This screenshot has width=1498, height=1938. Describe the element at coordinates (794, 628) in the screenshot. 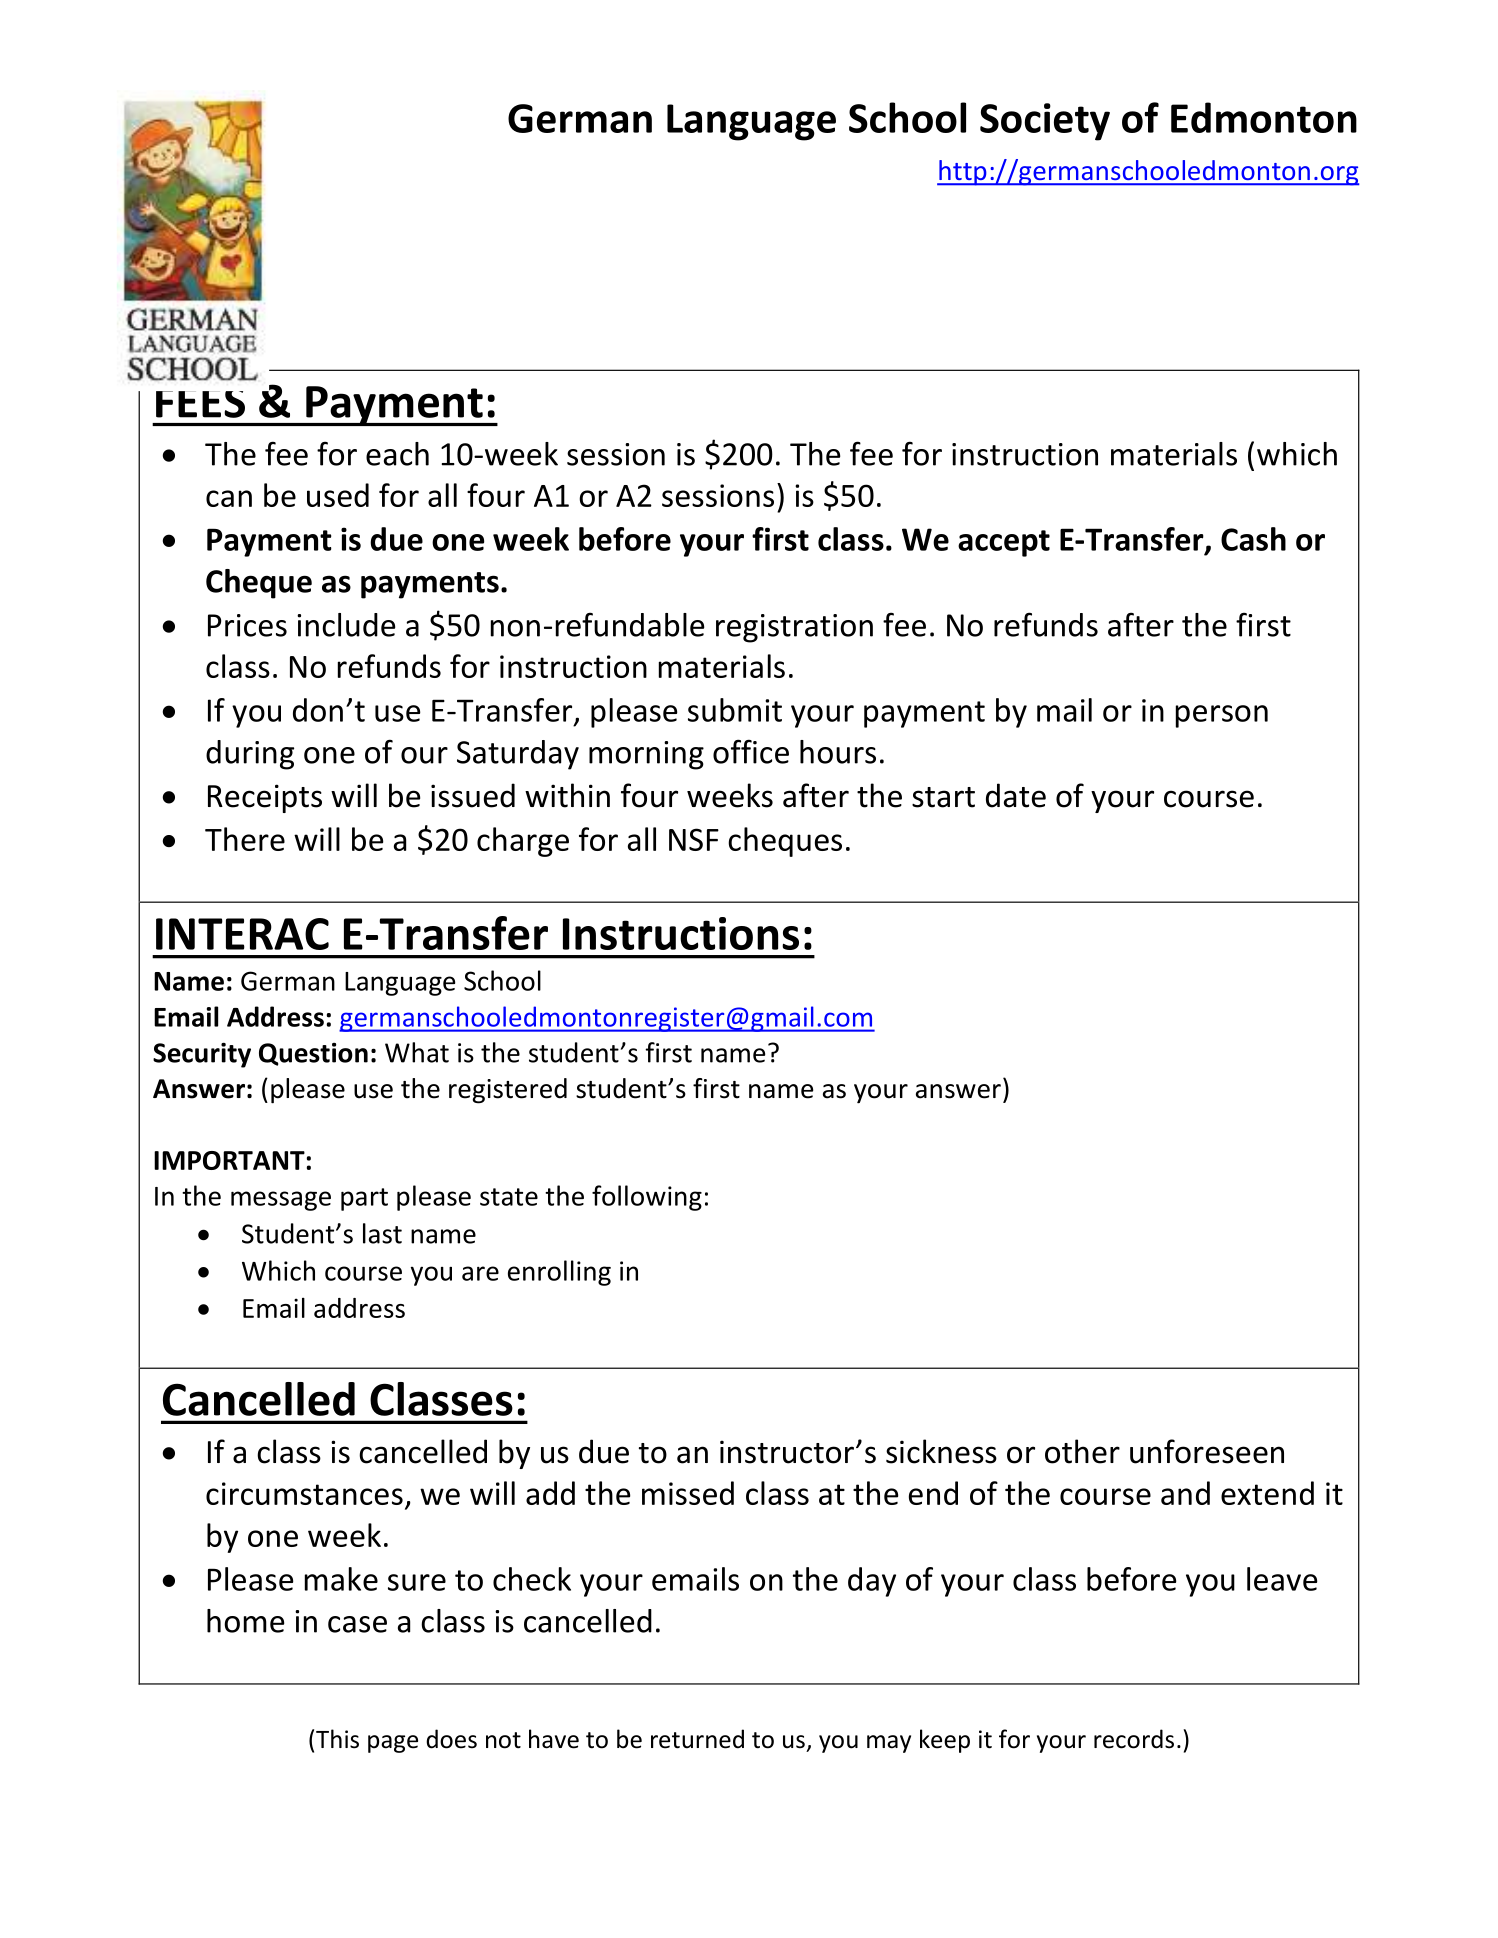

I see `registration` at that location.
